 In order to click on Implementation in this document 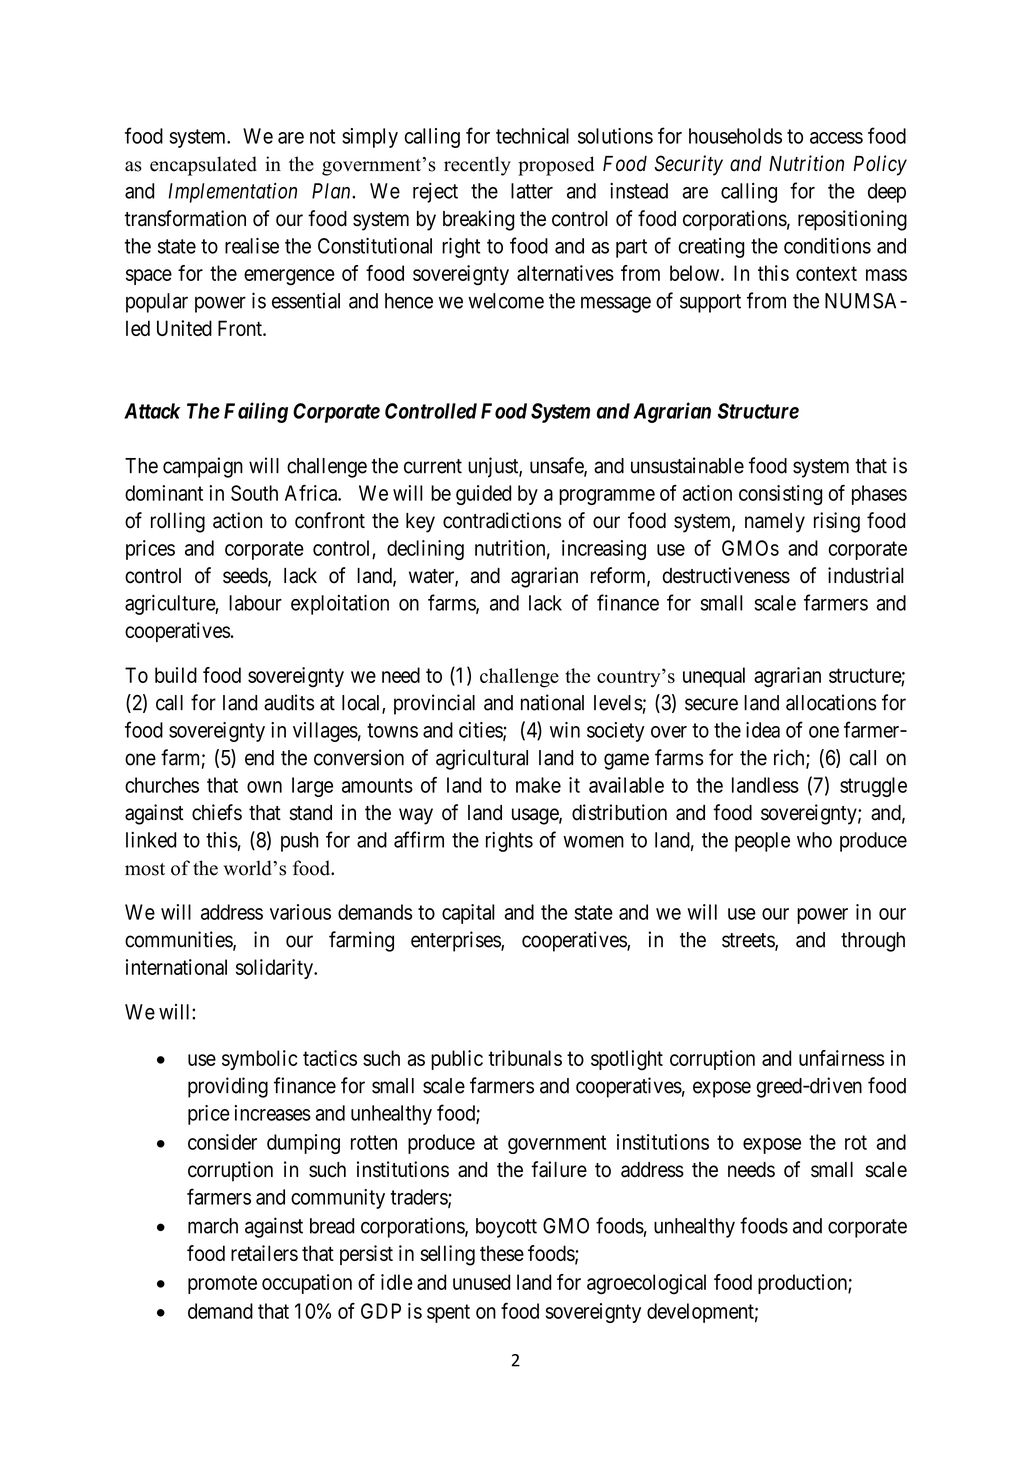, I will do `click(232, 193)`.
